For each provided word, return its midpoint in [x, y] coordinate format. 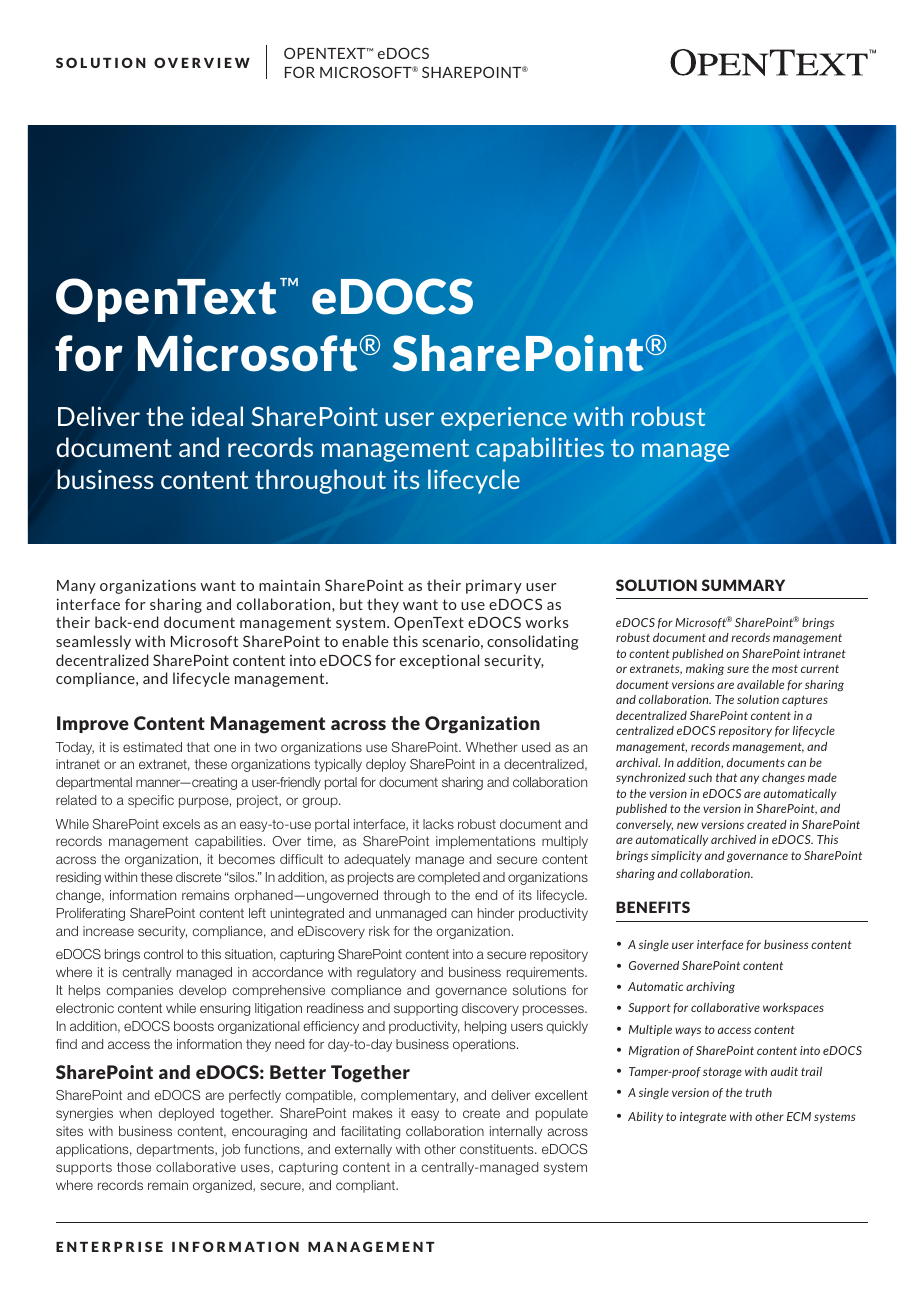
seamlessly [93, 642]
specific [151, 801]
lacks [438, 824]
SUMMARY [743, 585]
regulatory [386, 973]
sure [738, 669]
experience [504, 419]
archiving [710, 987]
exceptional [439, 661]
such [700, 777]
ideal [217, 416]
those [134, 1167]
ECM [799, 1116]
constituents [498, 1149]
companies [139, 991]
